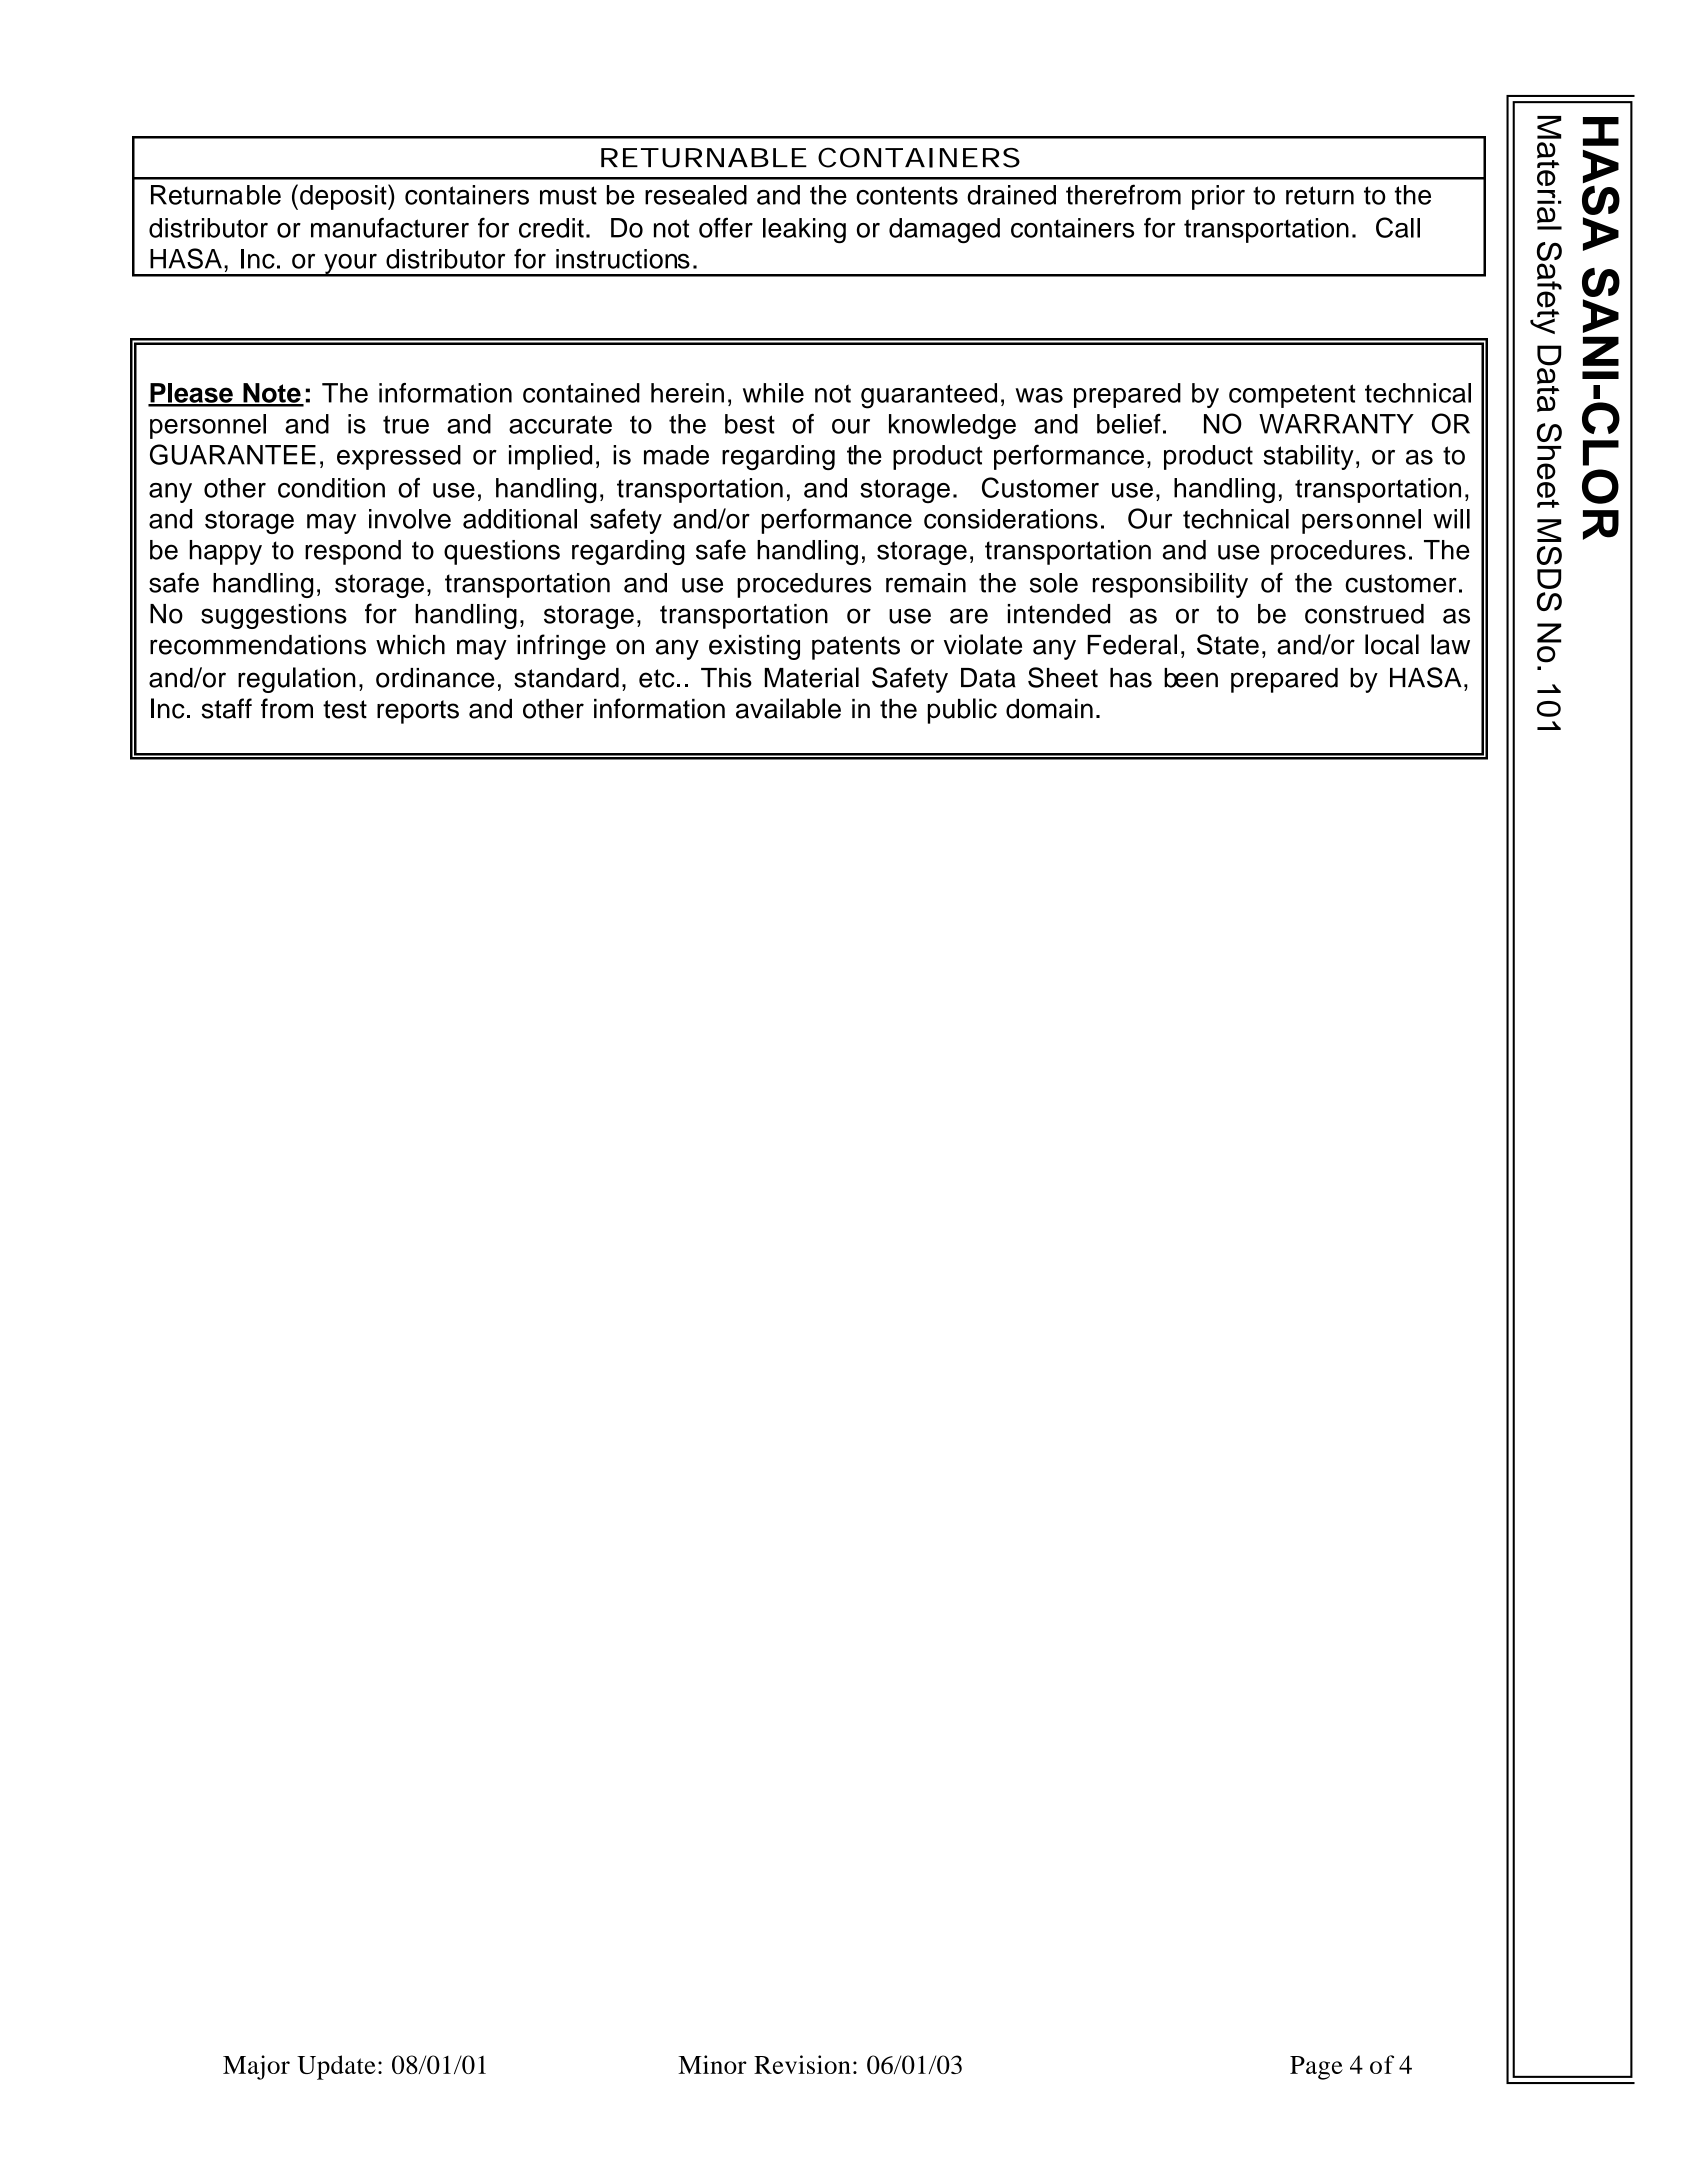 This image has width=1684, height=2179. What do you see at coordinates (1049, 709) in the image?
I see `domain` at bounding box center [1049, 709].
